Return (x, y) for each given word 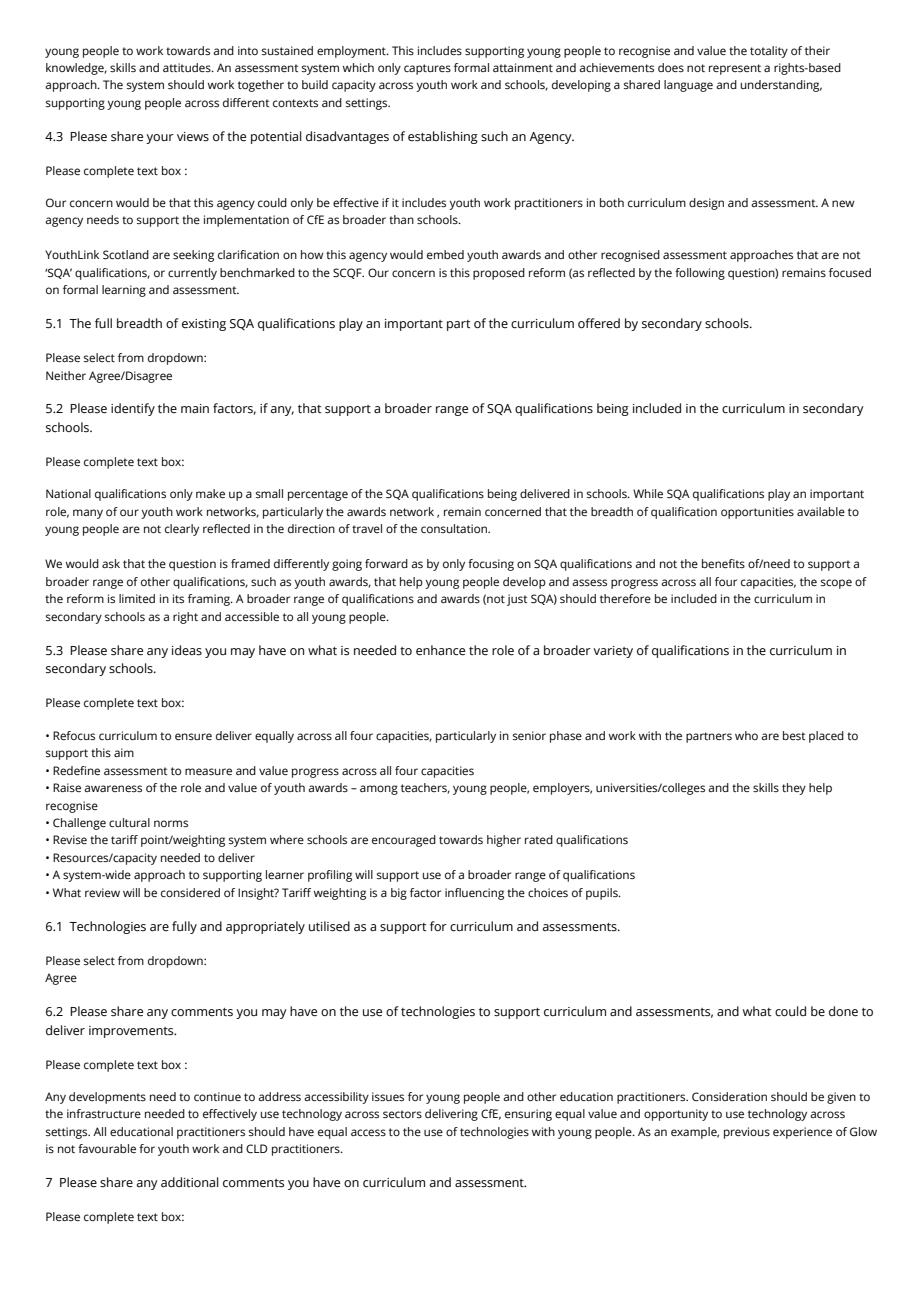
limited (137, 598)
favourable (107, 1148)
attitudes (188, 67)
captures (427, 69)
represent (735, 69)
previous (747, 1133)
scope (836, 584)
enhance (440, 650)
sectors (402, 1114)
